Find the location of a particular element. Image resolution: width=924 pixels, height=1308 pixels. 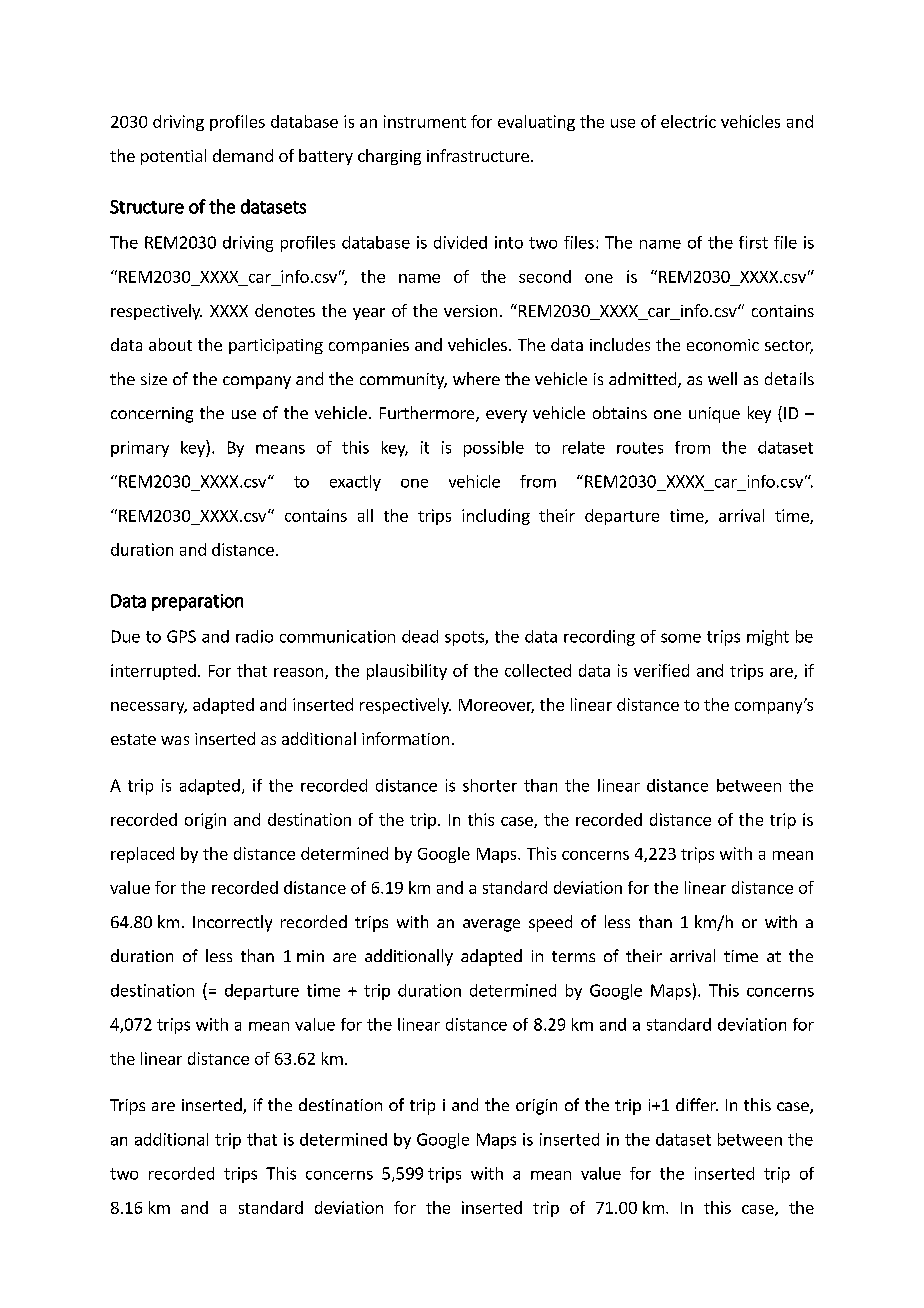

average is located at coordinates (491, 925).
